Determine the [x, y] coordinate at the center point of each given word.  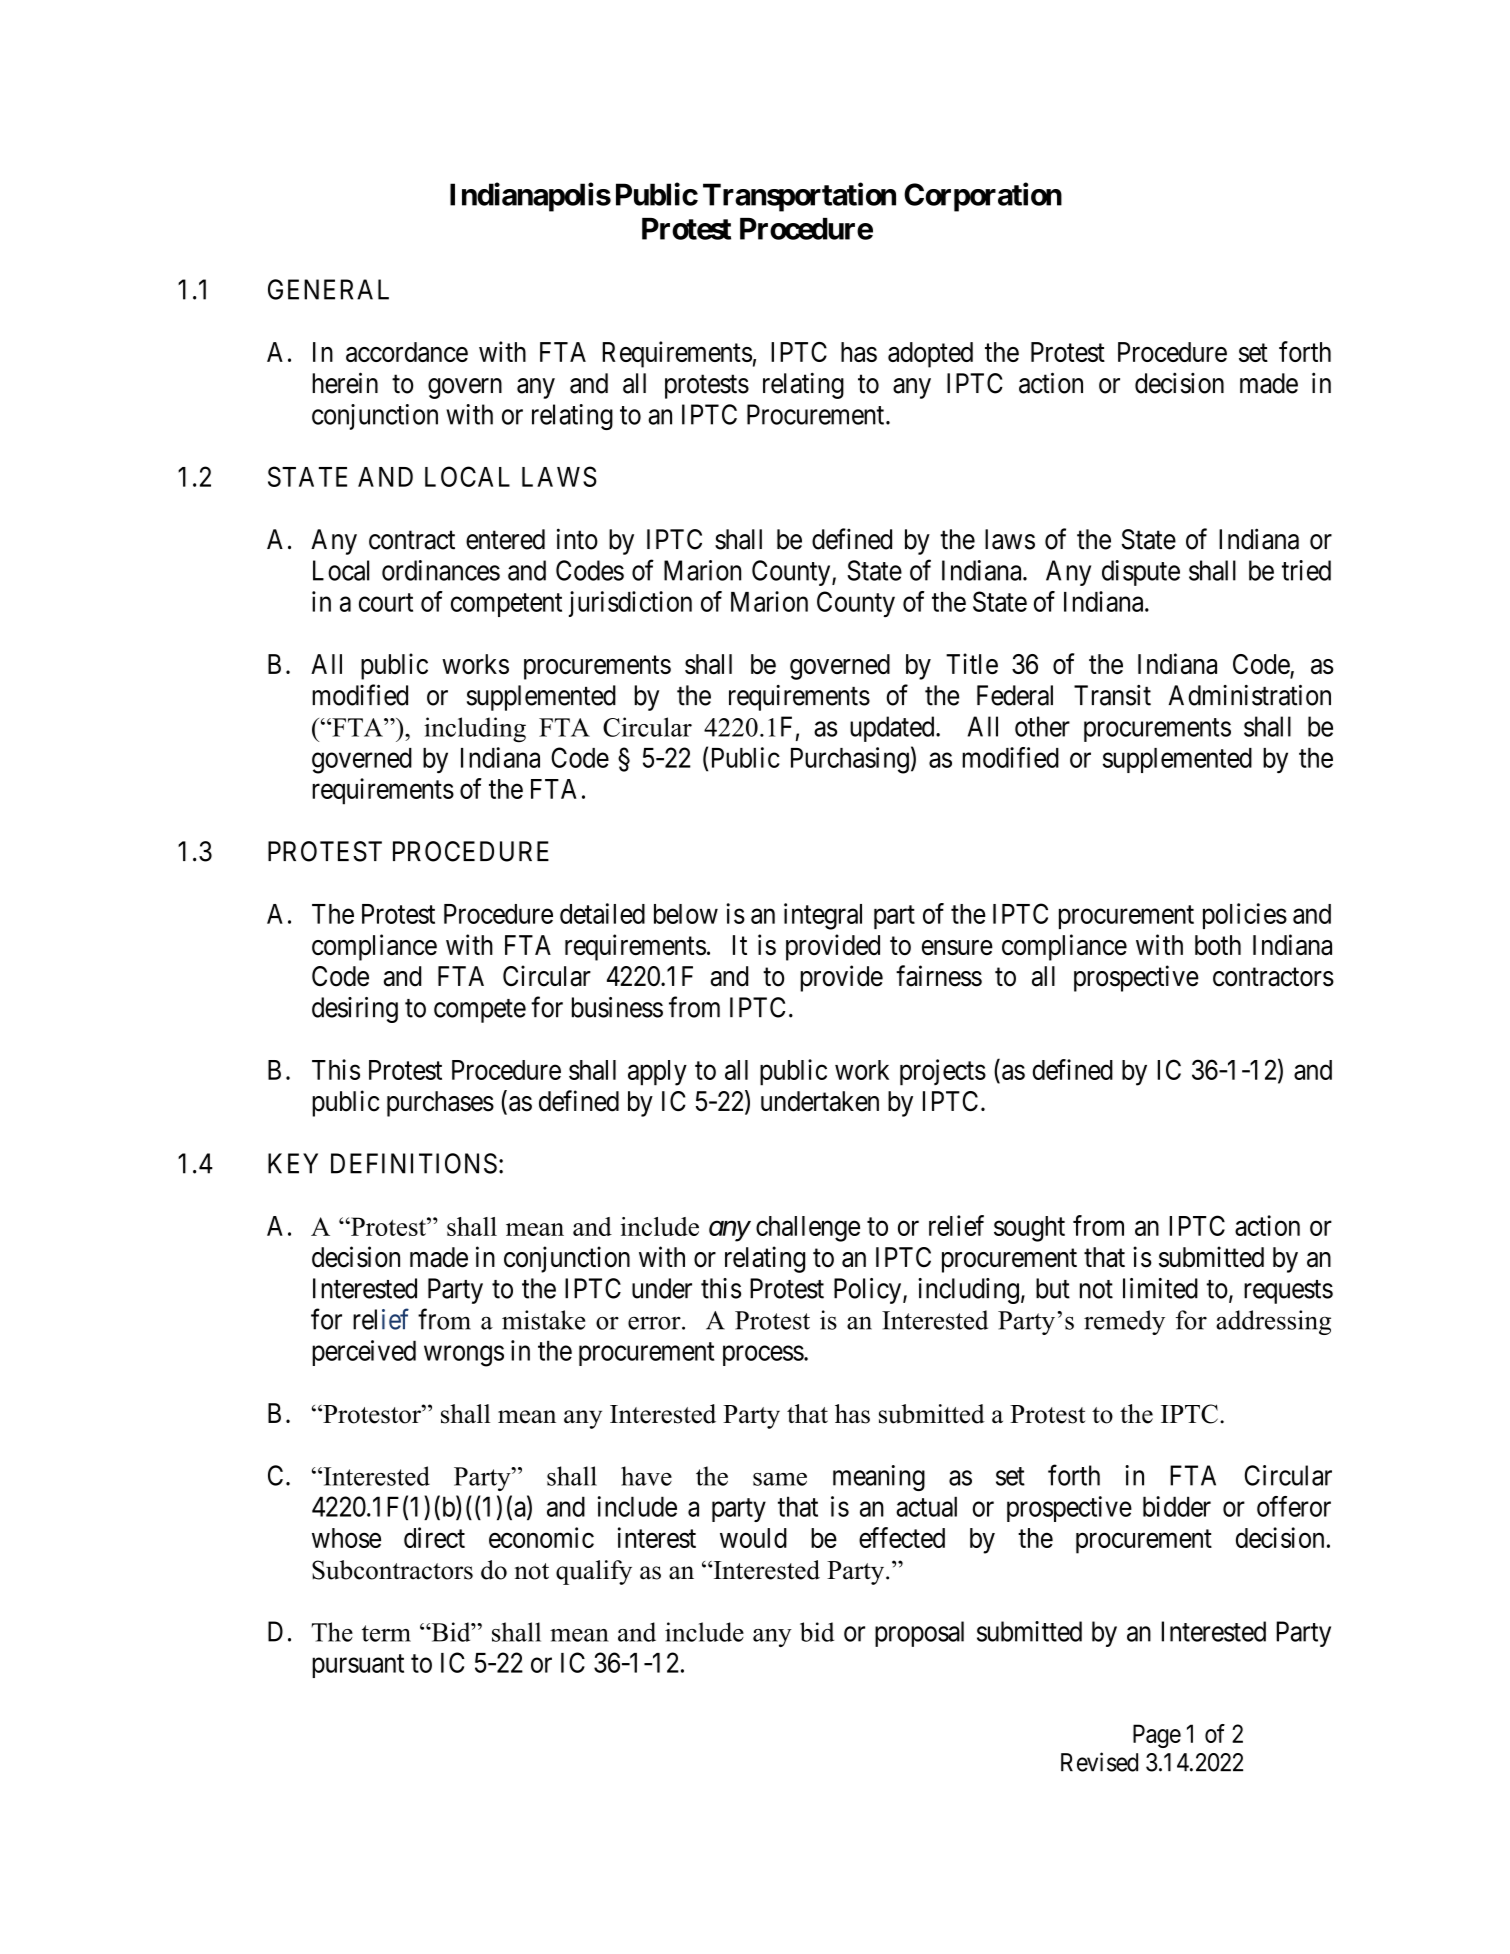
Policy [869, 1291]
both [1218, 945]
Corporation [983, 197]
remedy [1124, 1322]
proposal [919, 1634]
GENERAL [328, 289]
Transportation [799, 197]
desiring [355, 1010]
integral [823, 916]
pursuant [358, 1666]
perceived [364, 1353]
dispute [1141, 573]
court [386, 602]
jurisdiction [630, 604]
